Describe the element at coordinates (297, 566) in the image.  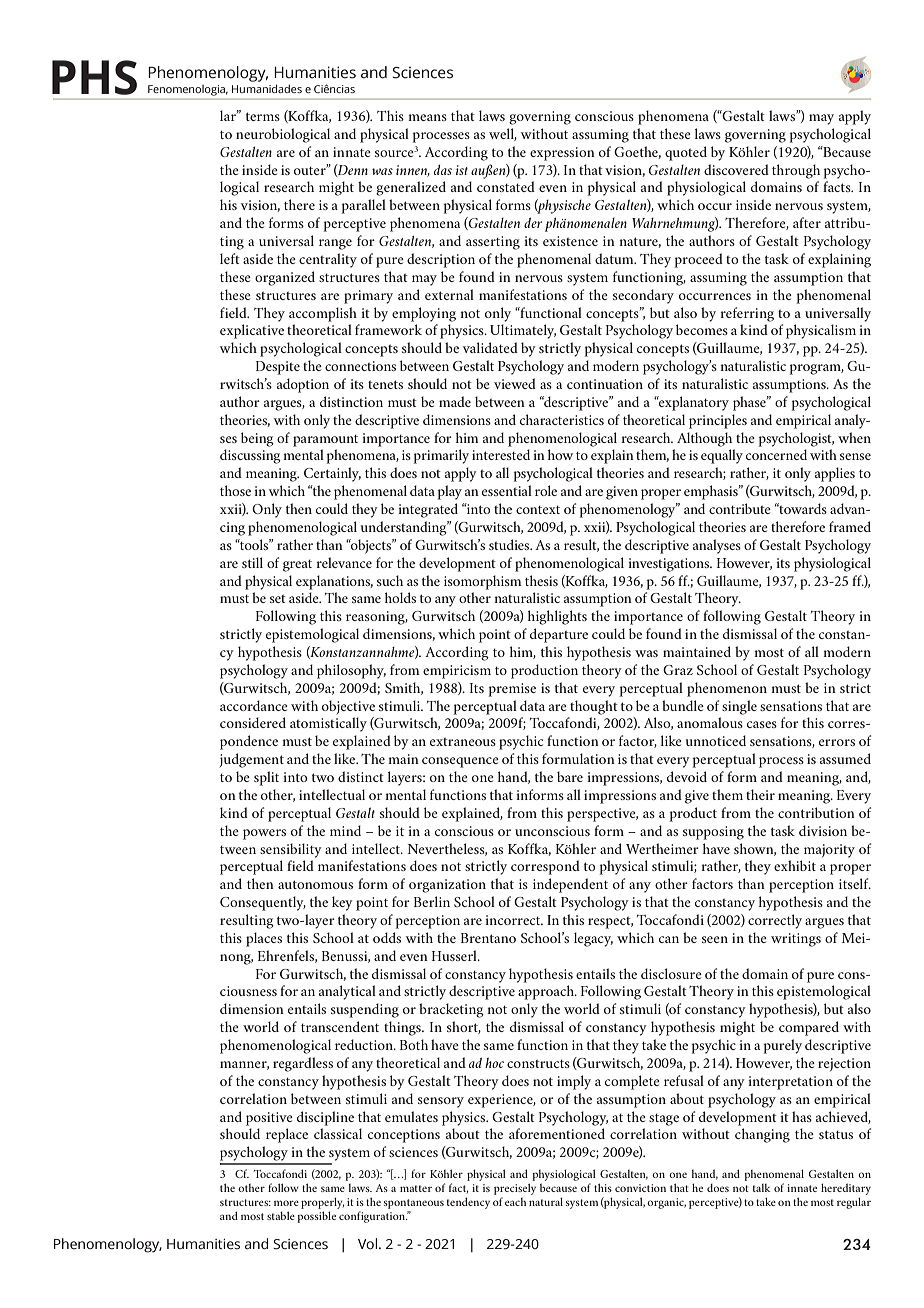
I see `great` at that location.
